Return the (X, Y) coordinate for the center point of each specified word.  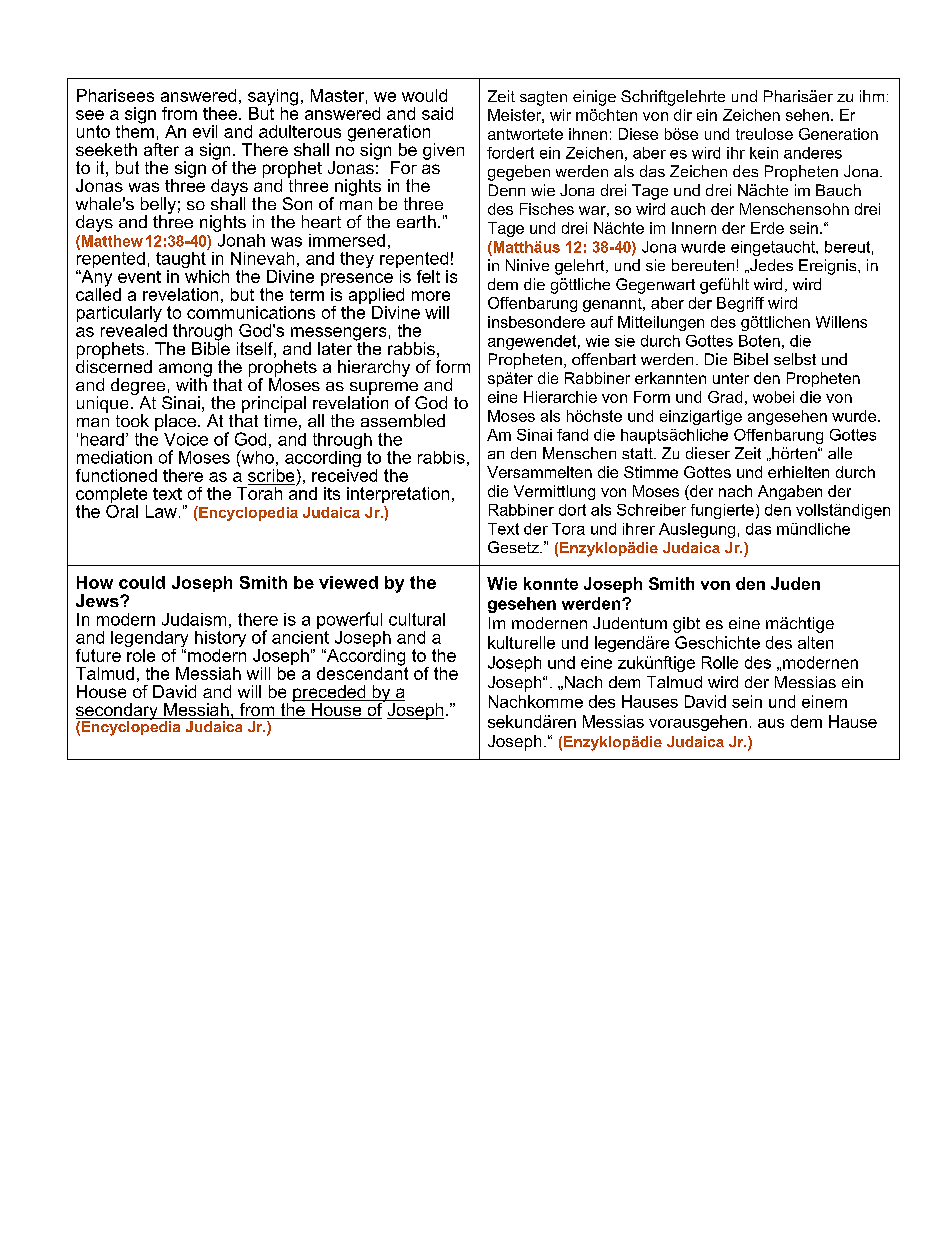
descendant (362, 672)
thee (220, 113)
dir (683, 115)
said (437, 113)
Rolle (720, 662)
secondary (118, 712)
